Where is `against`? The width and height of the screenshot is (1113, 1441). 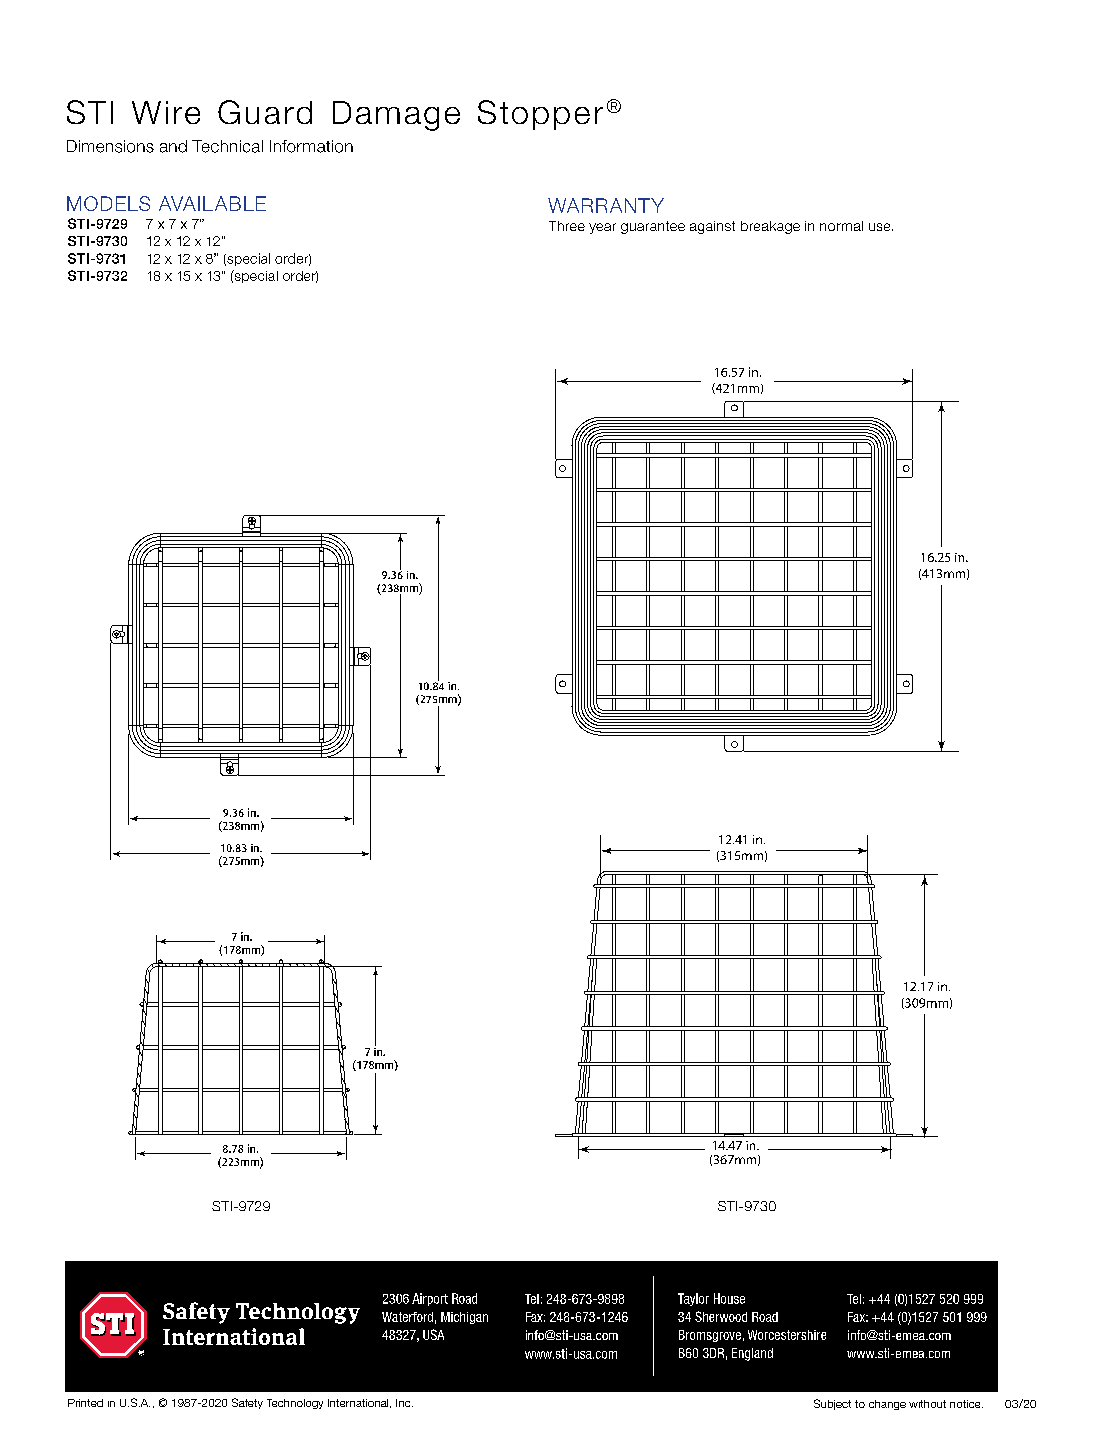
against is located at coordinates (712, 227).
